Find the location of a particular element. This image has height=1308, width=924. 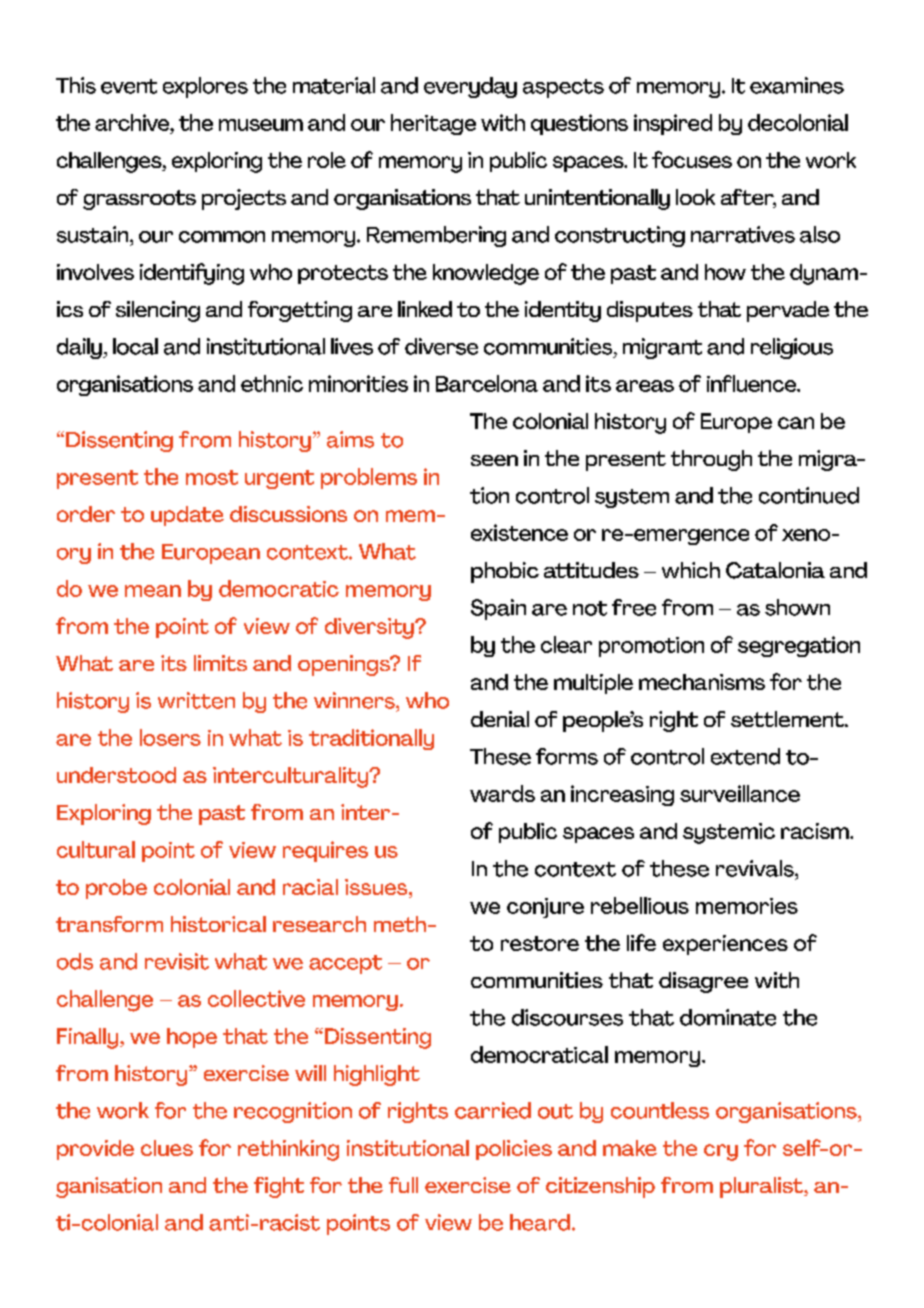

existence is located at coordinates (519, 532).
